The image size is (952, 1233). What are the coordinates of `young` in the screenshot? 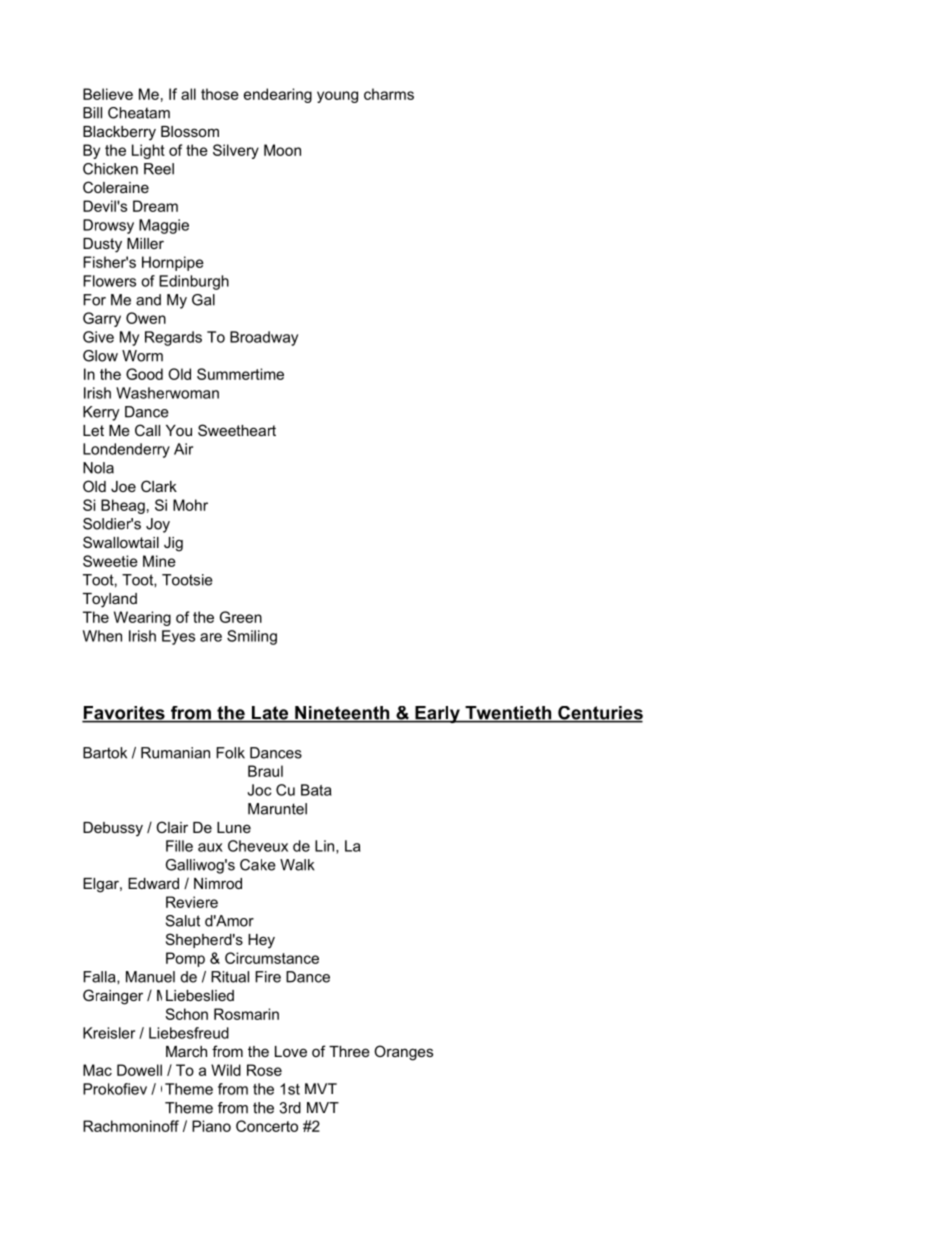 It's located at (337, 97).
